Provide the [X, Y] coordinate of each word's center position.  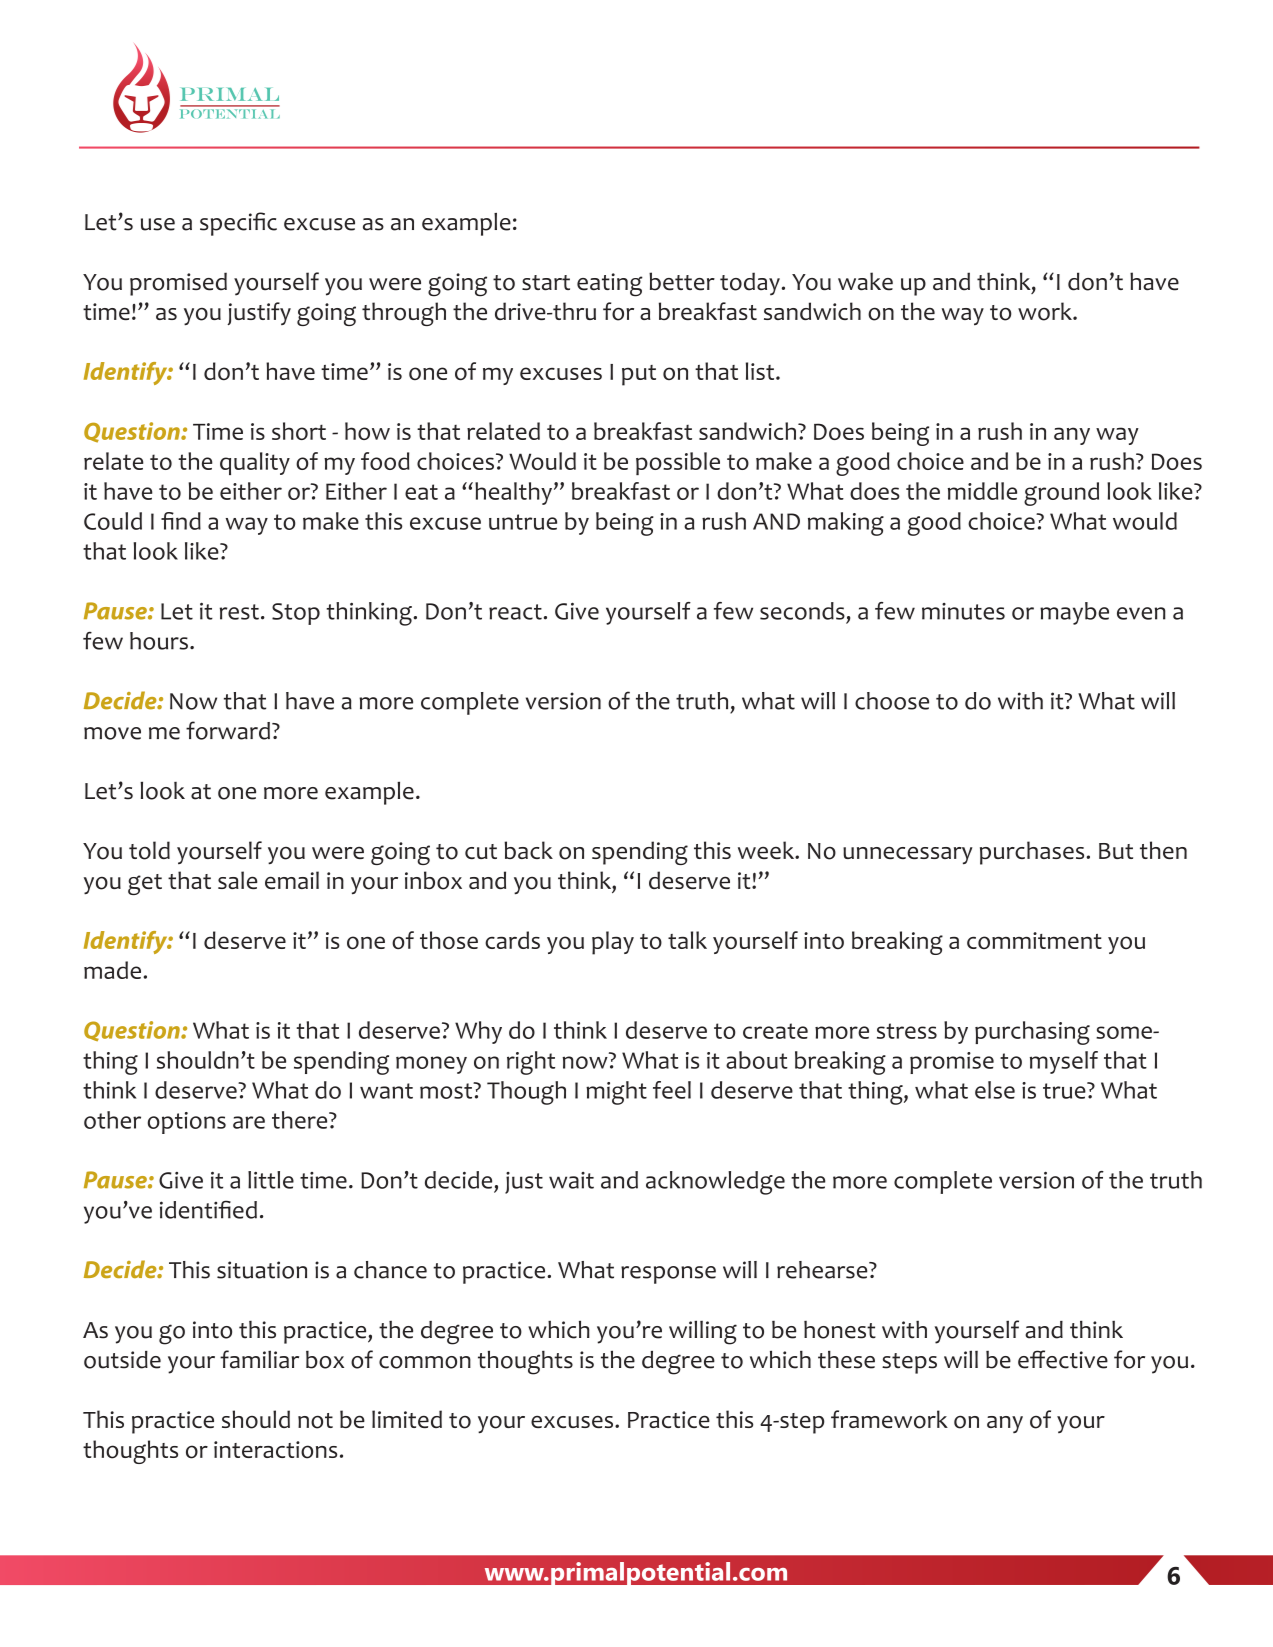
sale [237, 880]
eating [610, 285]
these [846, 1359]
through [404, 314]
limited [407, 1419]
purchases [1033, 853]
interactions [275, 1450]
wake [865, 281]
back [528, 850]
